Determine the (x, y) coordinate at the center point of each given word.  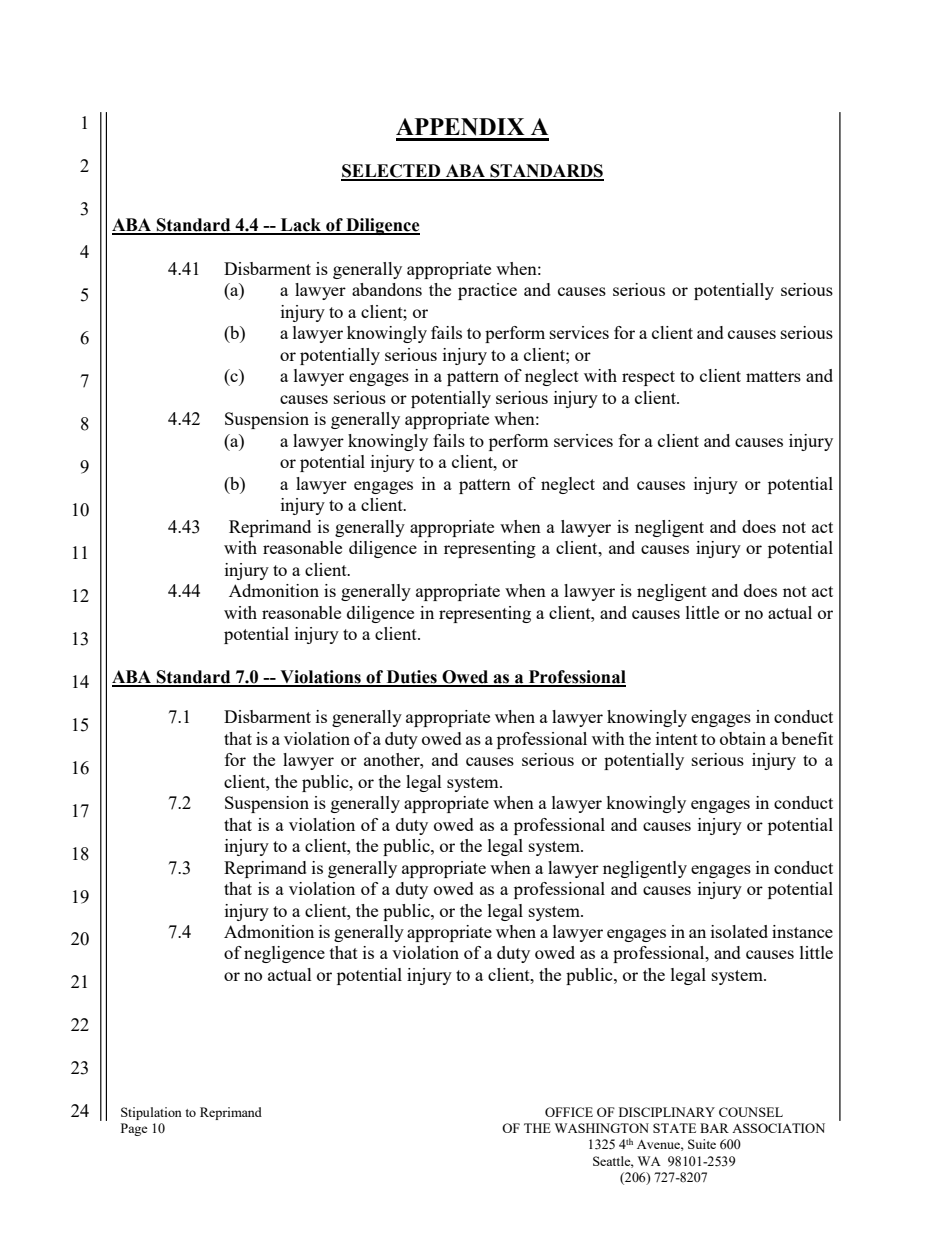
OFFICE (569, 1112)
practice (487, 291)
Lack (301, 226)
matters (773, 376)
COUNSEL (751, 1112)
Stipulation (151, 1113)
